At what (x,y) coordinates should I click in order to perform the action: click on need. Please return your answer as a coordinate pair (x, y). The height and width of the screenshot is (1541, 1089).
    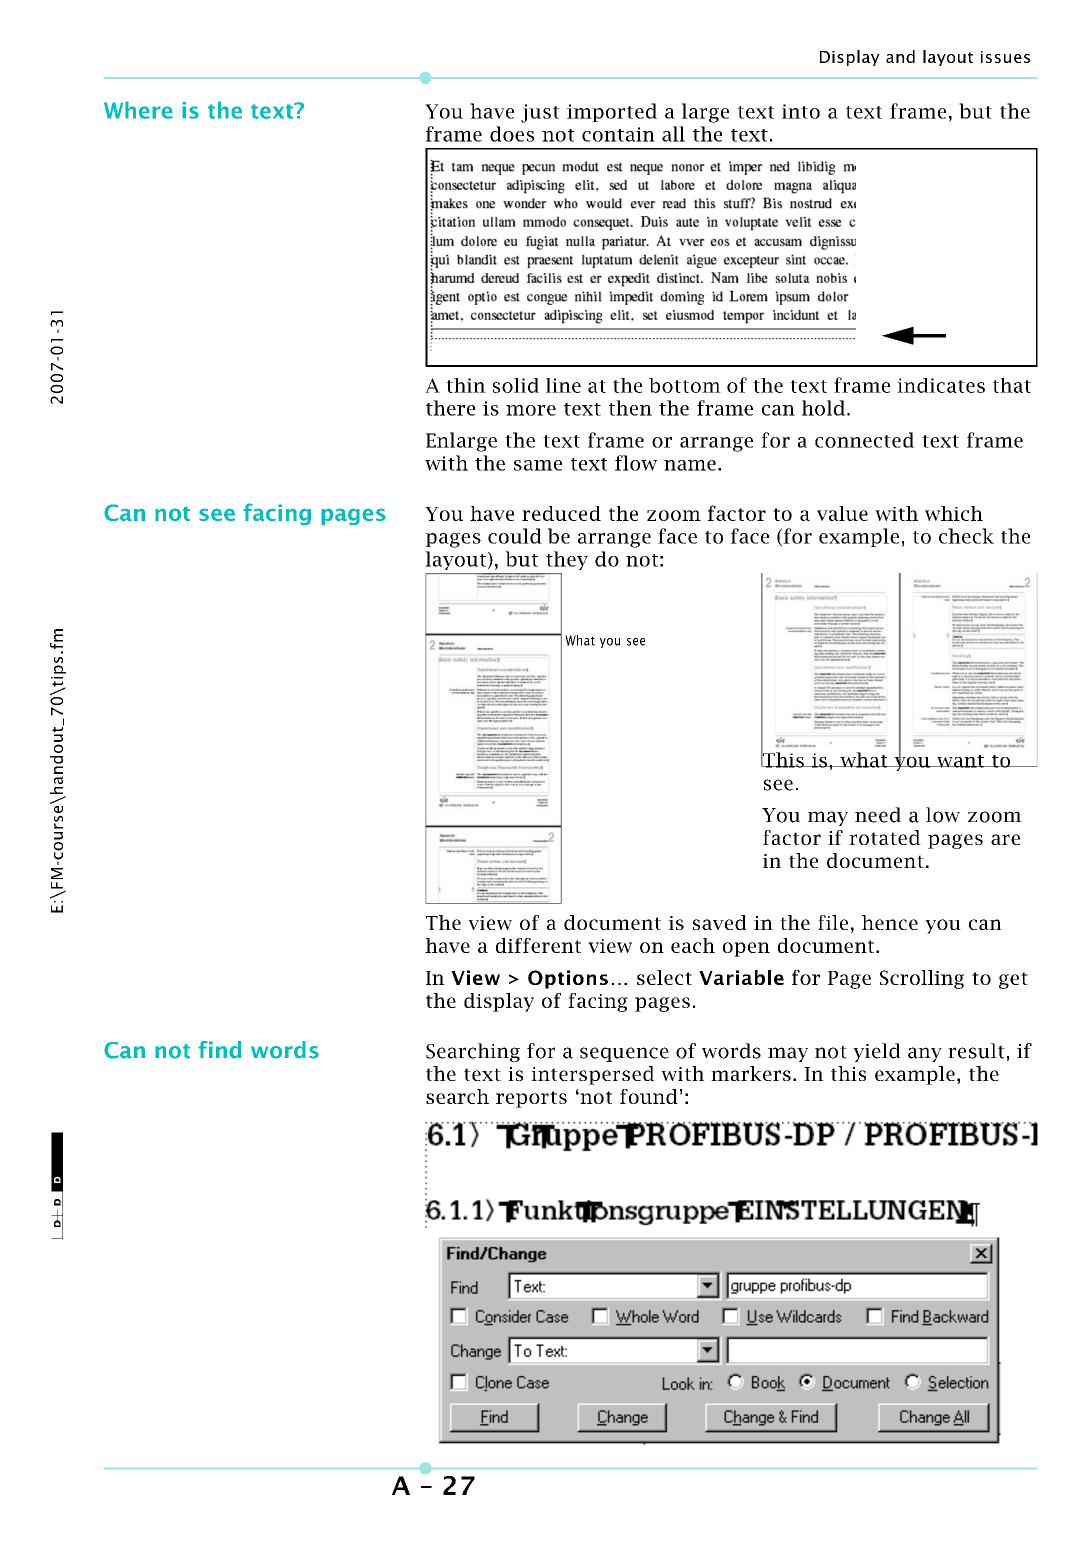
    Looking at the image, I should click on (878, 815).
